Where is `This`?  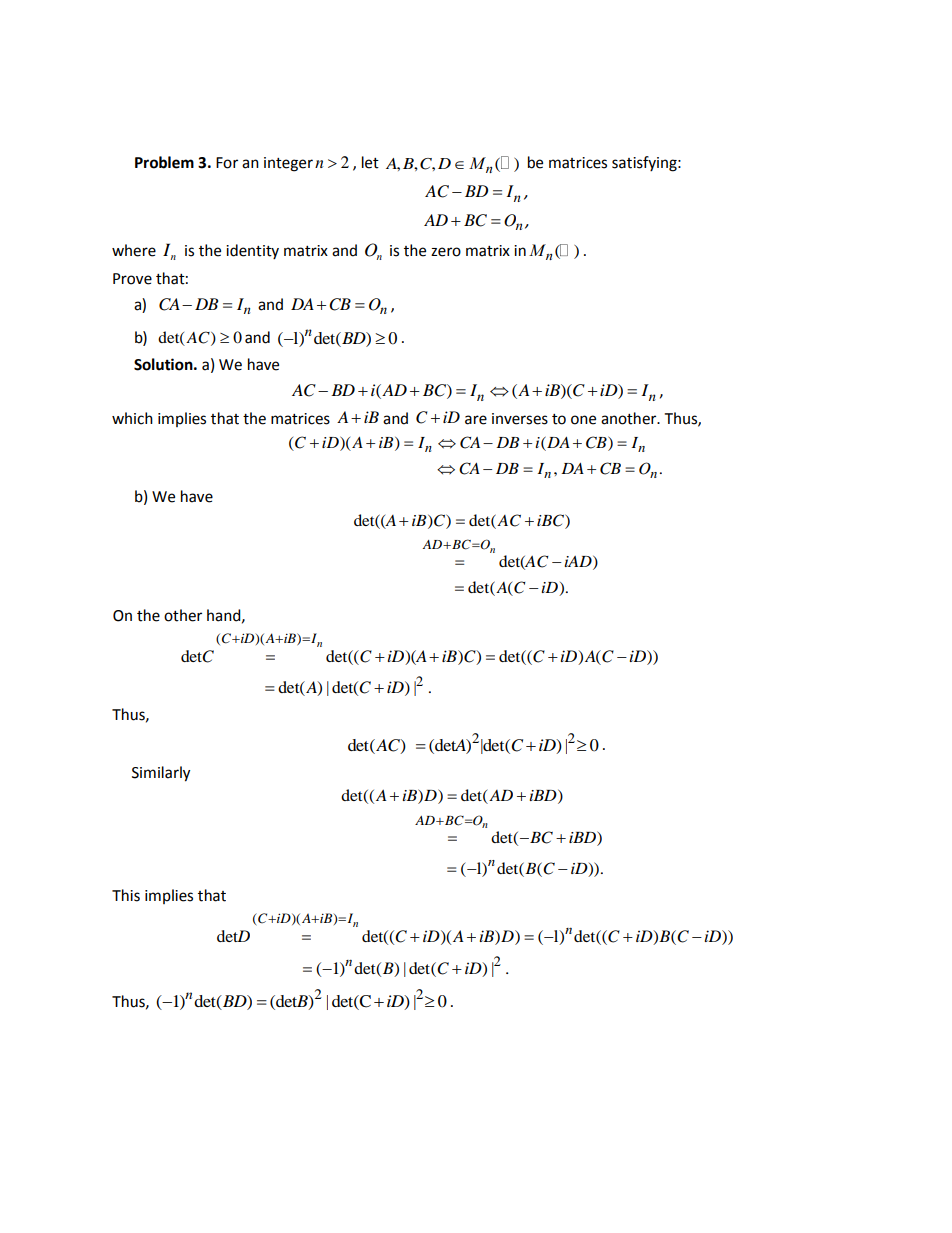
This is located at coordinates (126, 895).
